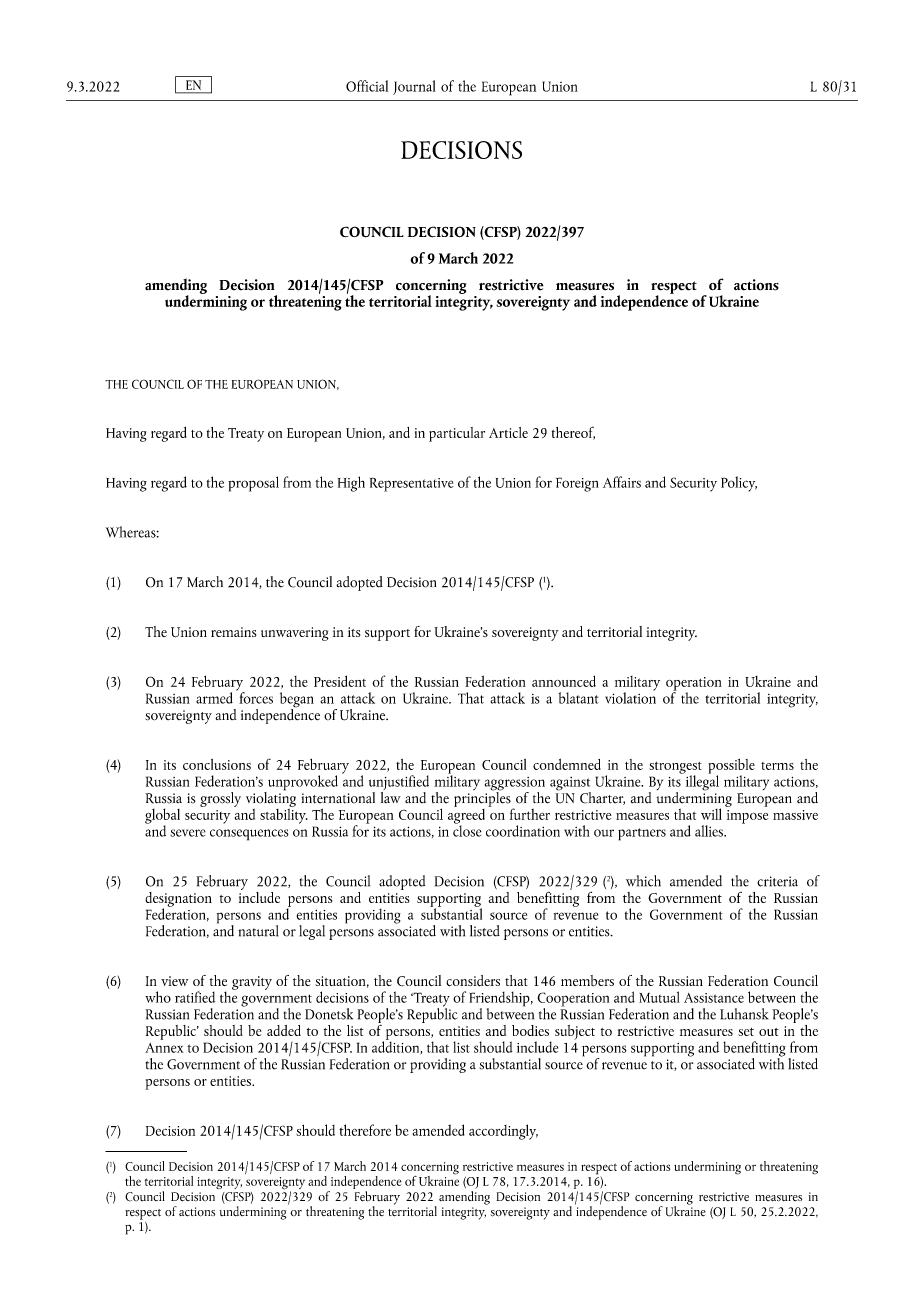 This screenshot has height=1308, width=924. I want to click on announced, so click(564, 681).
